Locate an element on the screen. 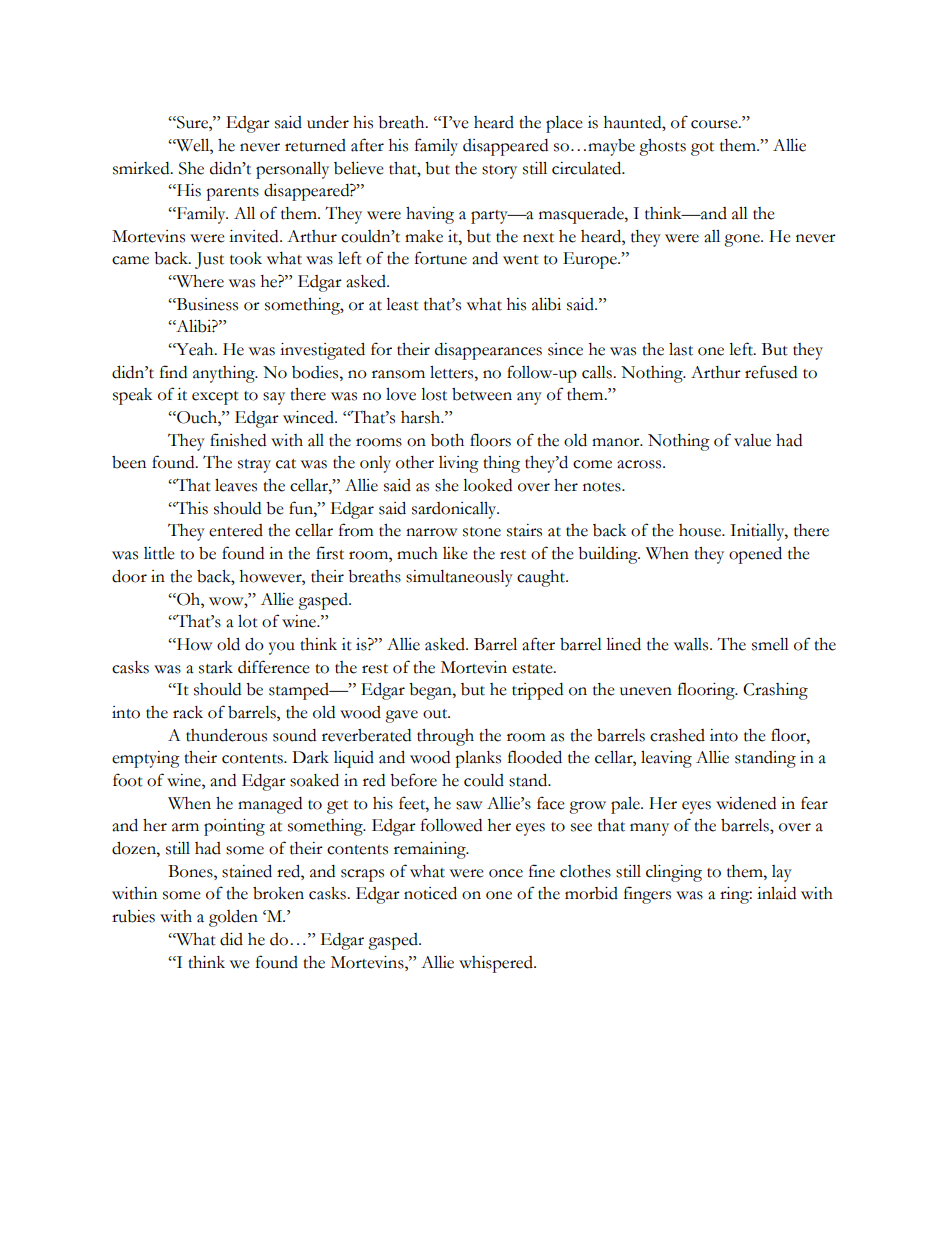 The width and height of the screenshot is (952, 1233). entered is located at coordinates (236, 530).
